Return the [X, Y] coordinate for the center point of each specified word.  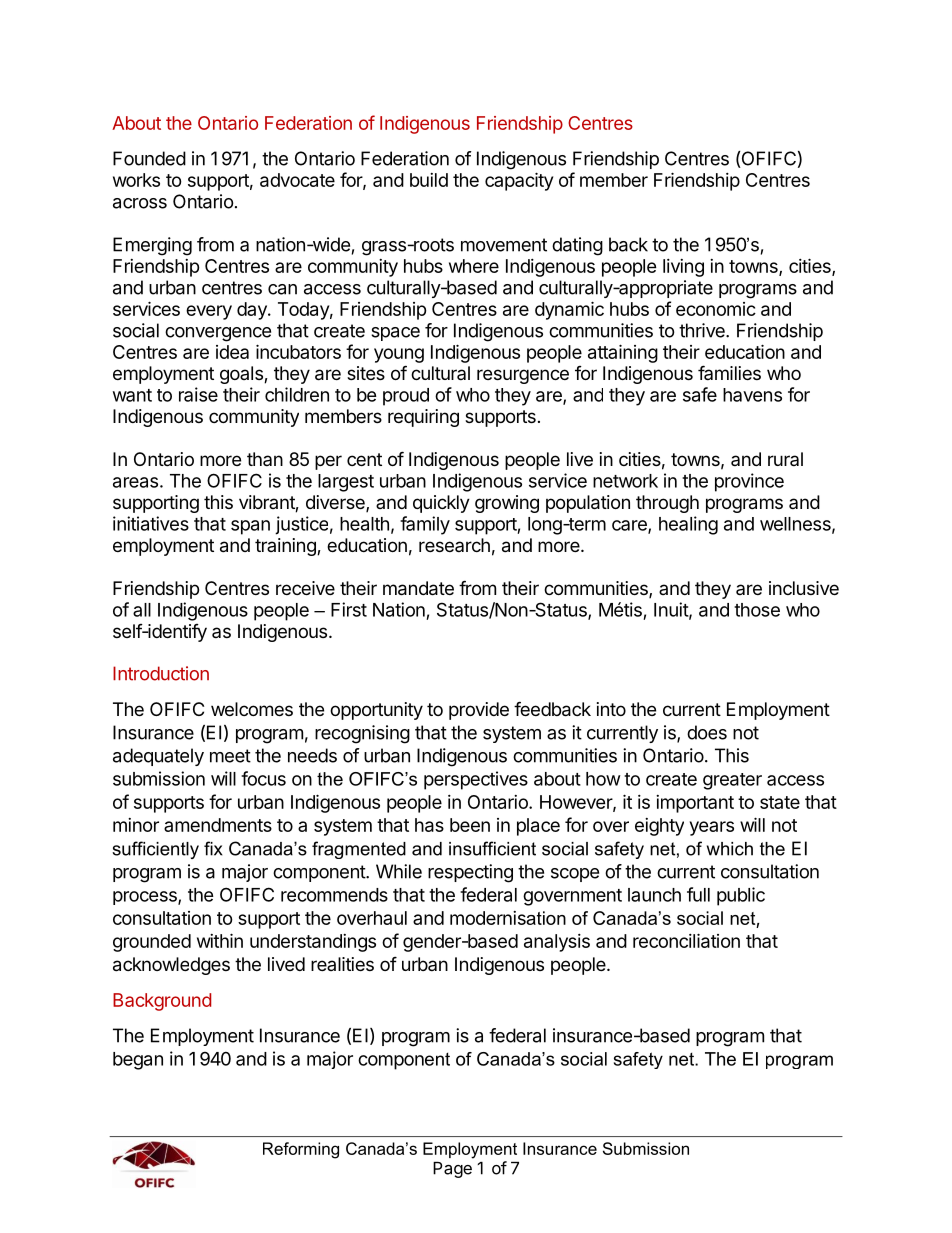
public [741, 896]
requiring [423, 418]
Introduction [161, 673]
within [220, 940]
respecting [470, 873]
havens [752, 395]
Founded [149, 158]
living [683, 268]
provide [479, 711]
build [429, 180]
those [757, 610]
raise [198, 394]
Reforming [301, 1150]
